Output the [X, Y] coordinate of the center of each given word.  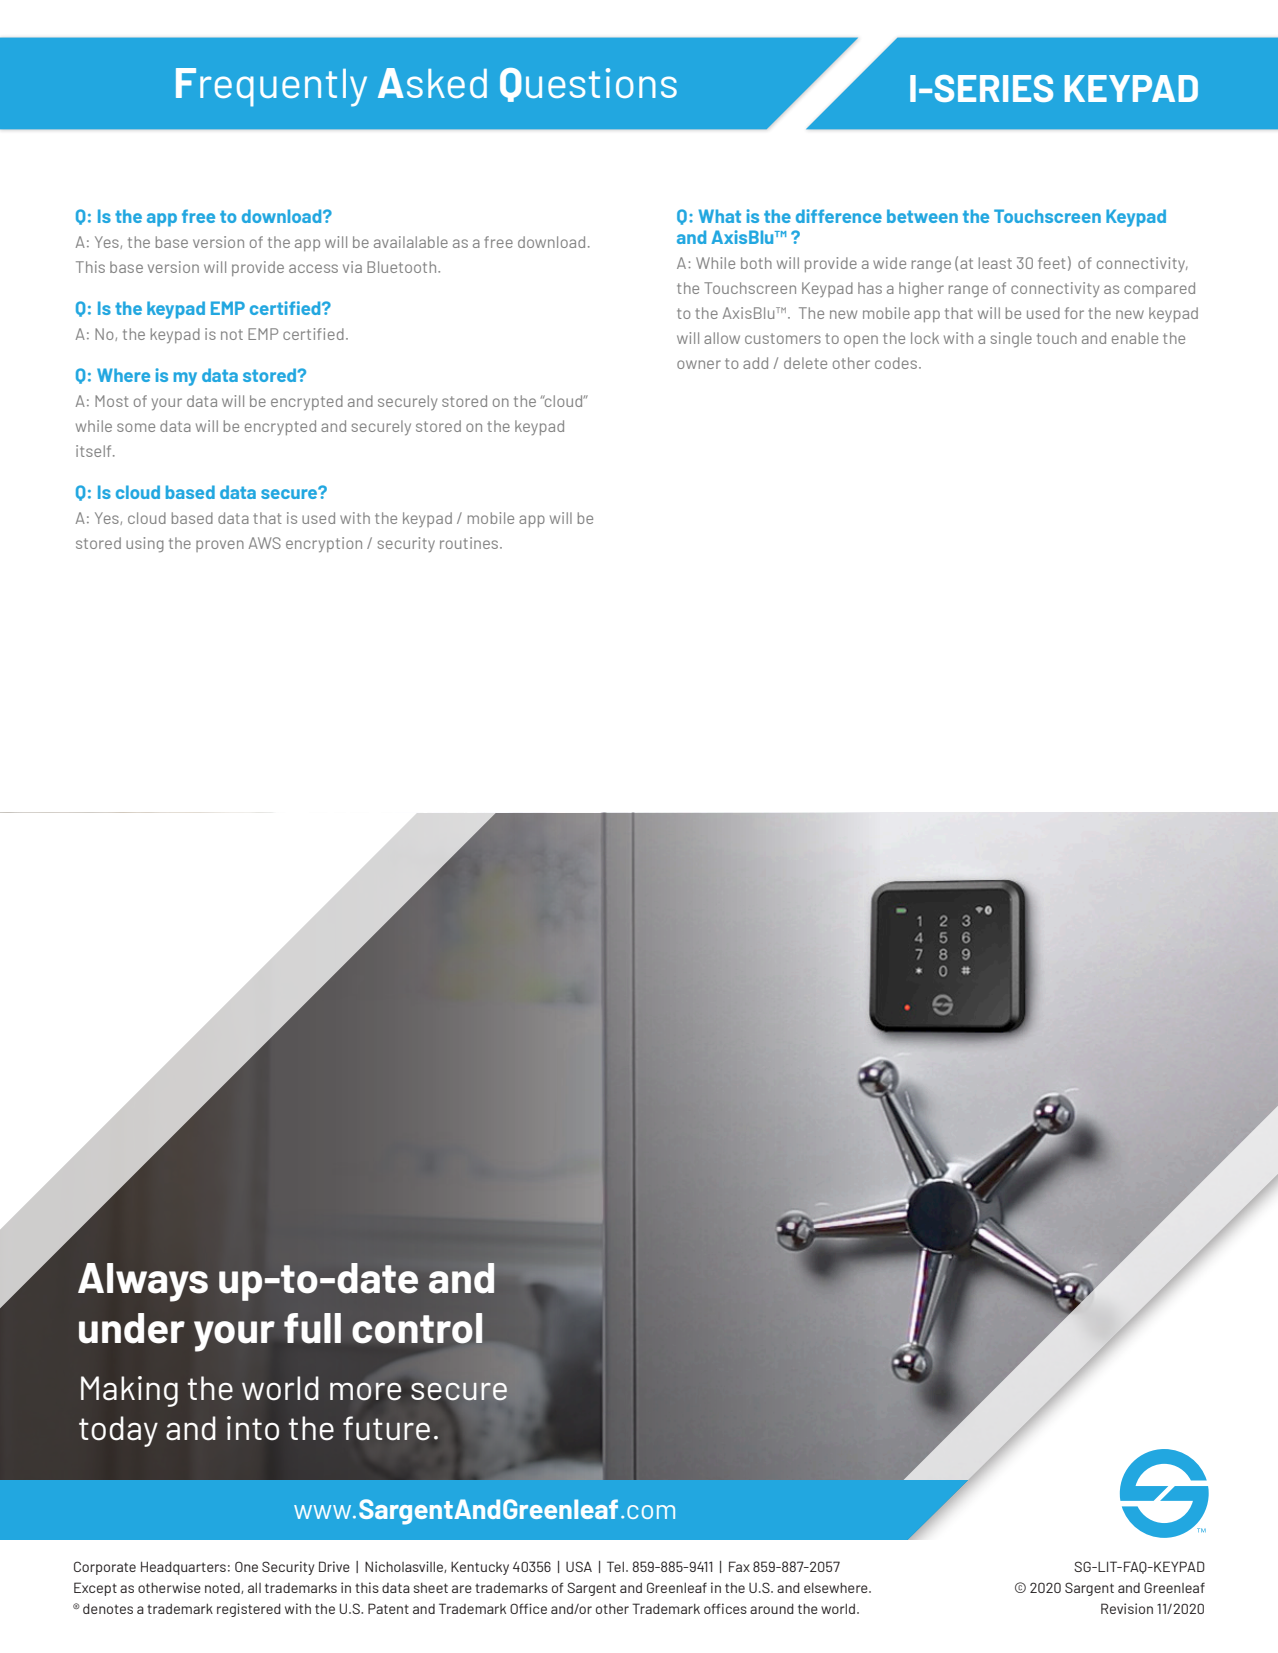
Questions [588, 85]
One [246, 1566]
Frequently [271, 87]
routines [470, 543]
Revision [1127, 1608]
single [1011, 339]
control [417, 1328]
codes [896, 363]
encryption [324, 544]
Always [143, 1282]
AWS [265, 543]
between [922, 216]
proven [220, 546]
